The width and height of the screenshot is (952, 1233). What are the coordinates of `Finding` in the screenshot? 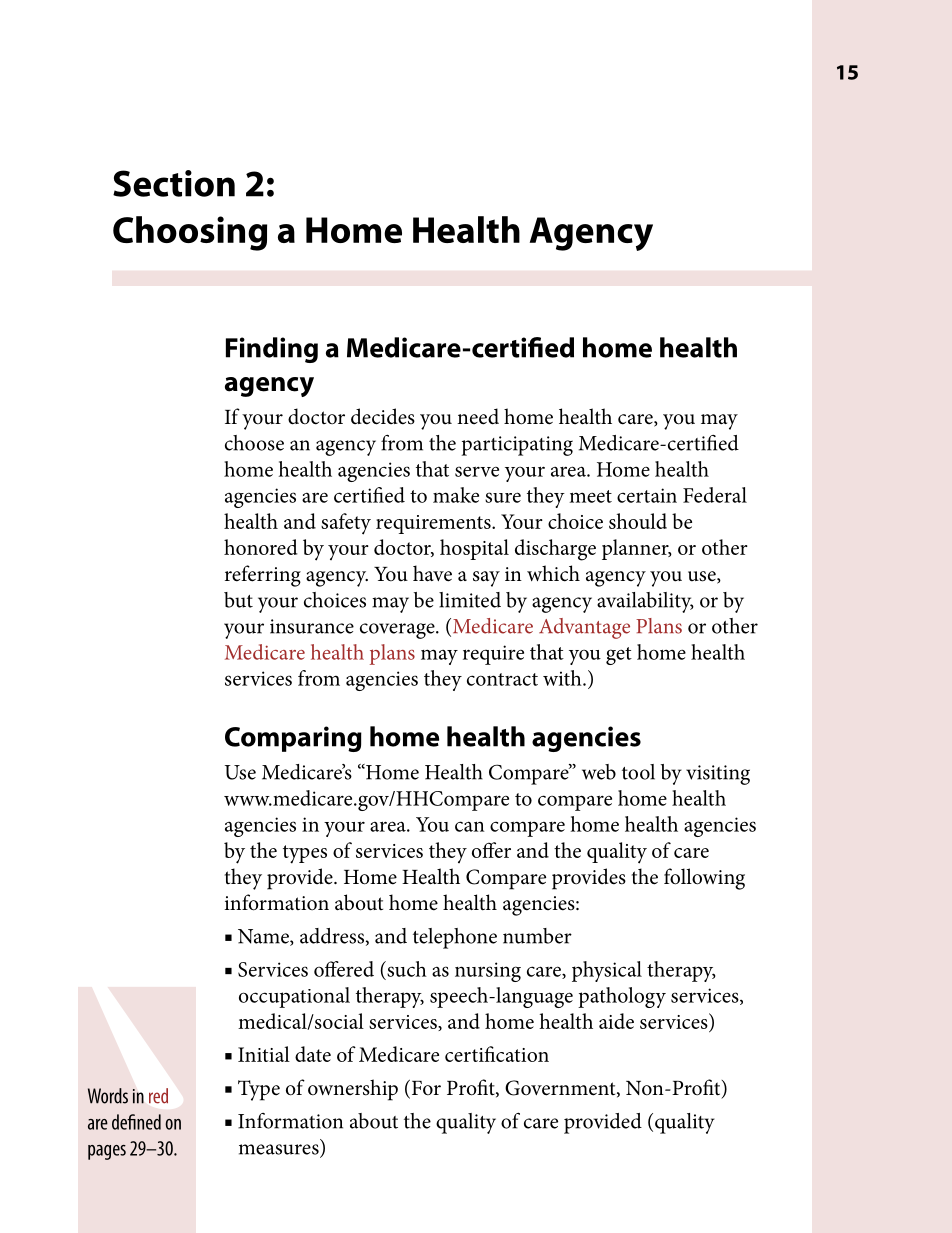 It's located at (272, 350).
